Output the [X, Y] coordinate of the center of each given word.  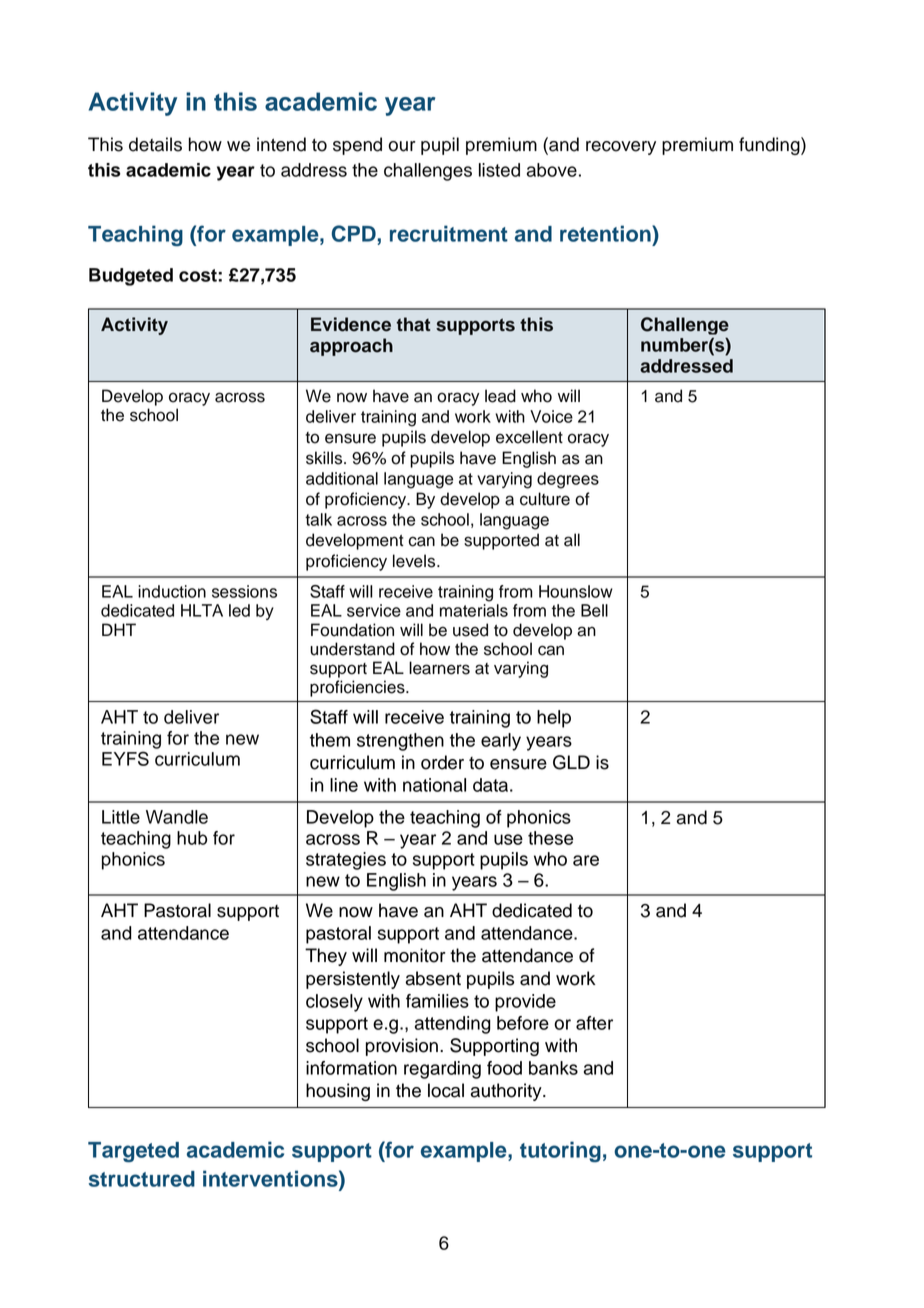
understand [352, 649]
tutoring [560, 1151]
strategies [346, 861]
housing [338, 1092]
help [554, 719]
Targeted [133, 1152]
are [586, 860]
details [155, 144]
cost [199, 275]
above [552, 170]
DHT [119, 629]
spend [357, 146]
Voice [551, 416]
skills [325, 458]
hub [192, 838]
